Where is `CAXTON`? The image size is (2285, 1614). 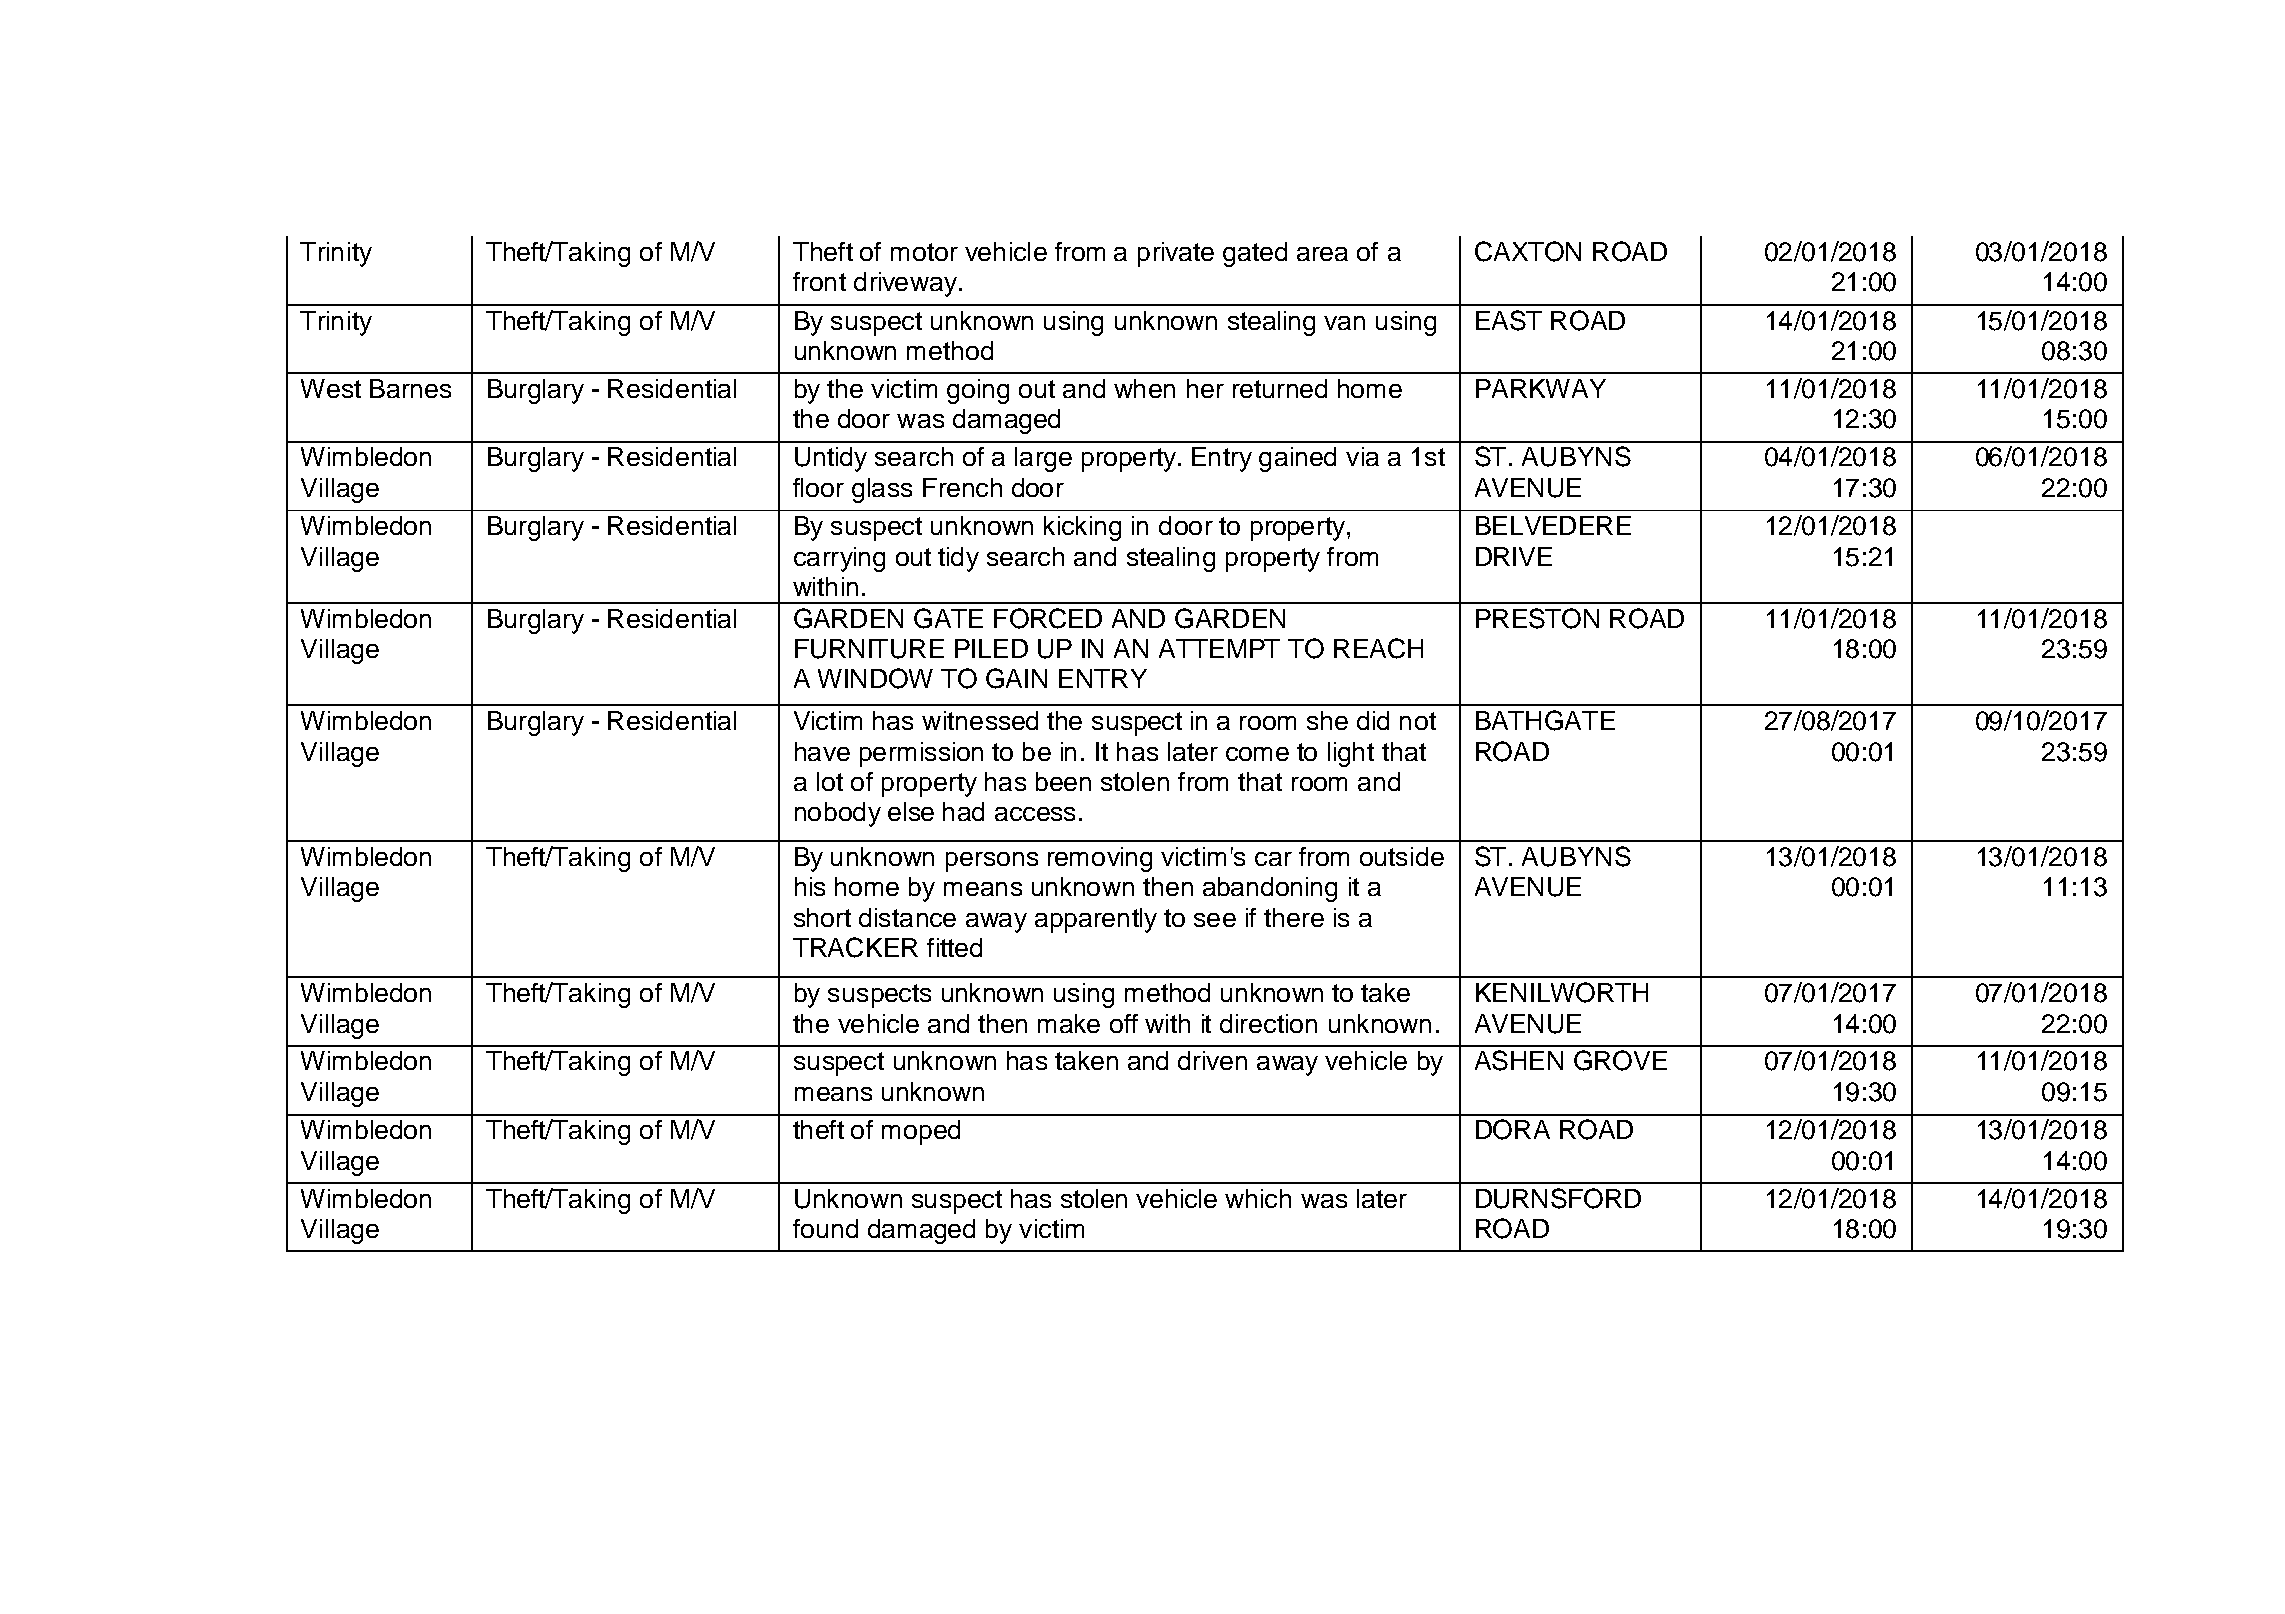
CAXTON is located at coordinates (1528, 251).
